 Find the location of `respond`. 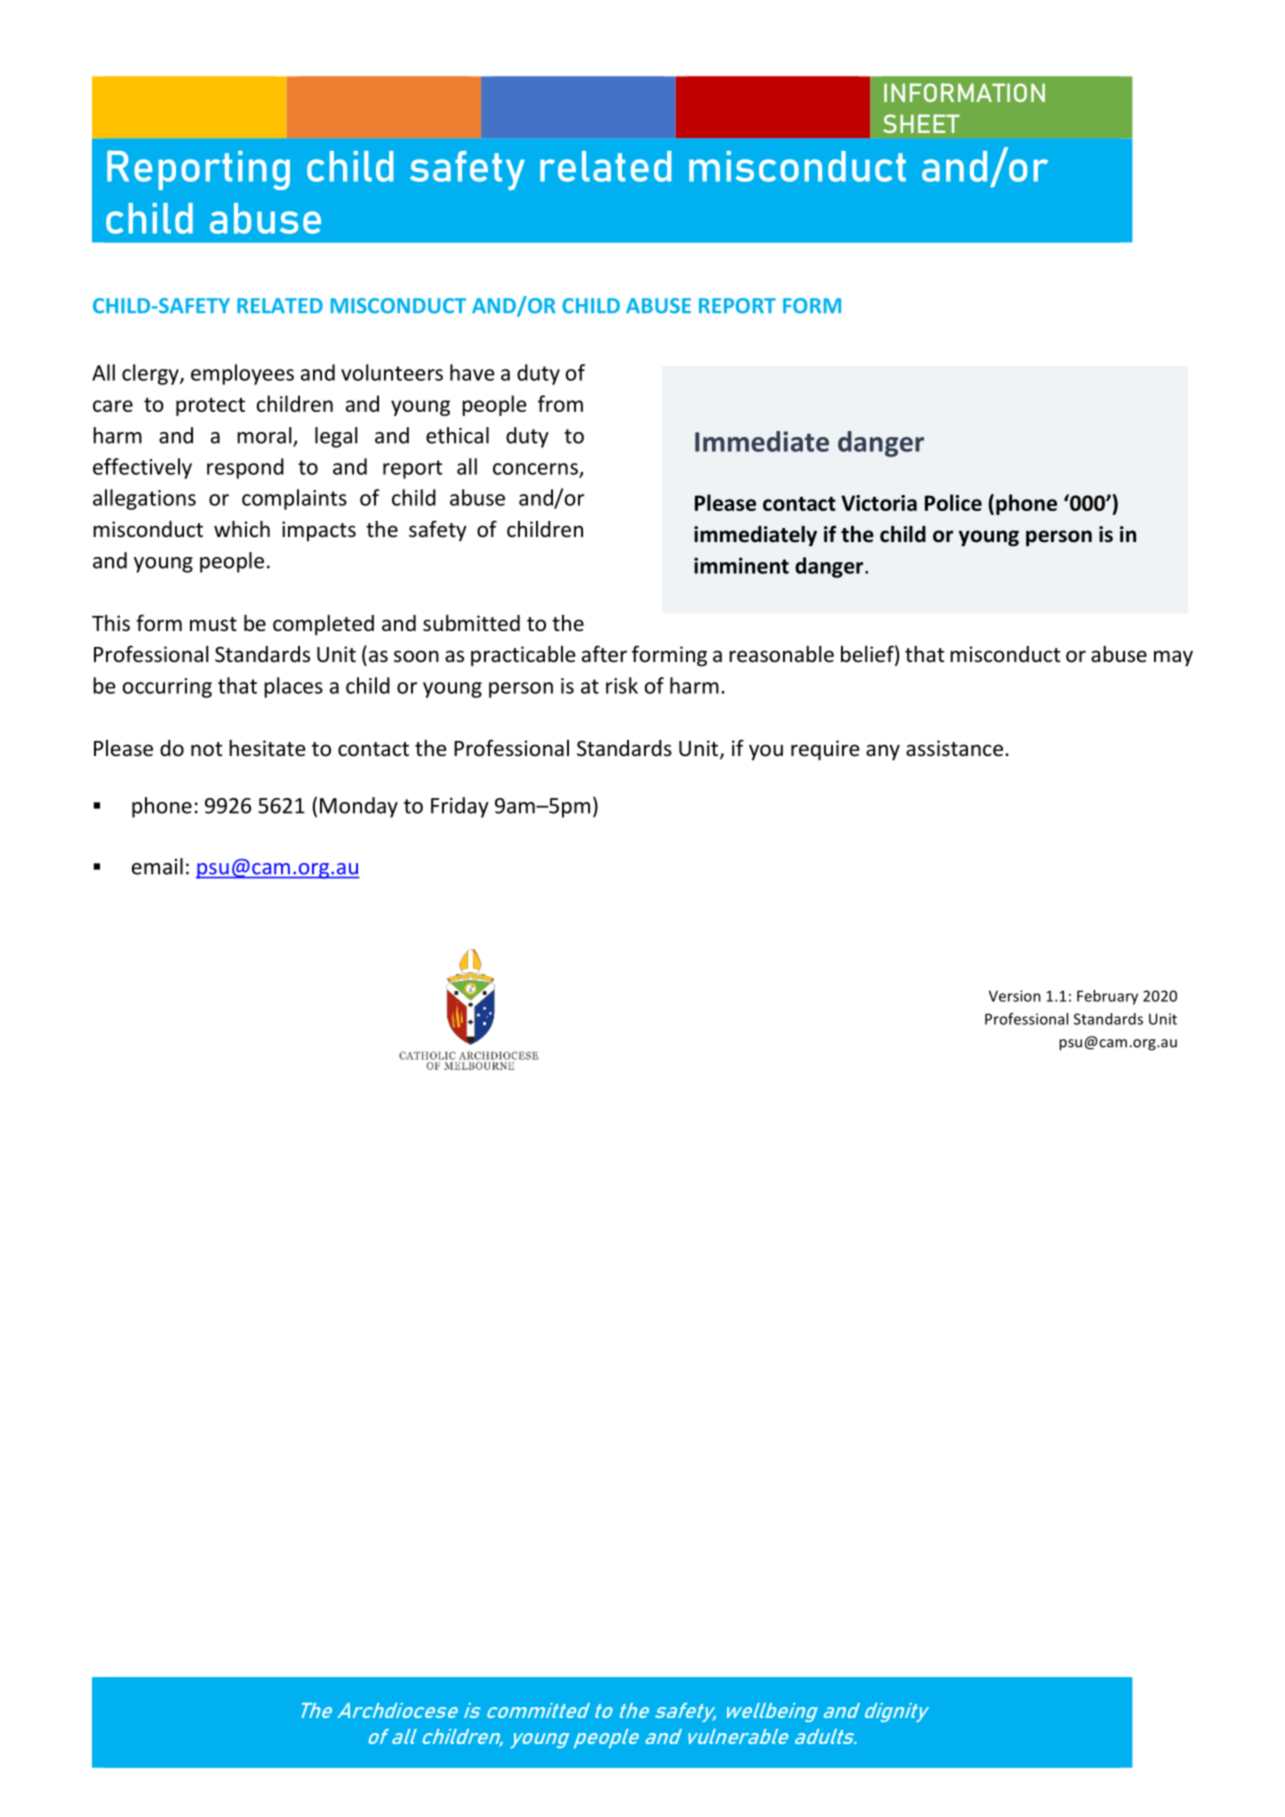

respond is located at coordinates (245, 468).
